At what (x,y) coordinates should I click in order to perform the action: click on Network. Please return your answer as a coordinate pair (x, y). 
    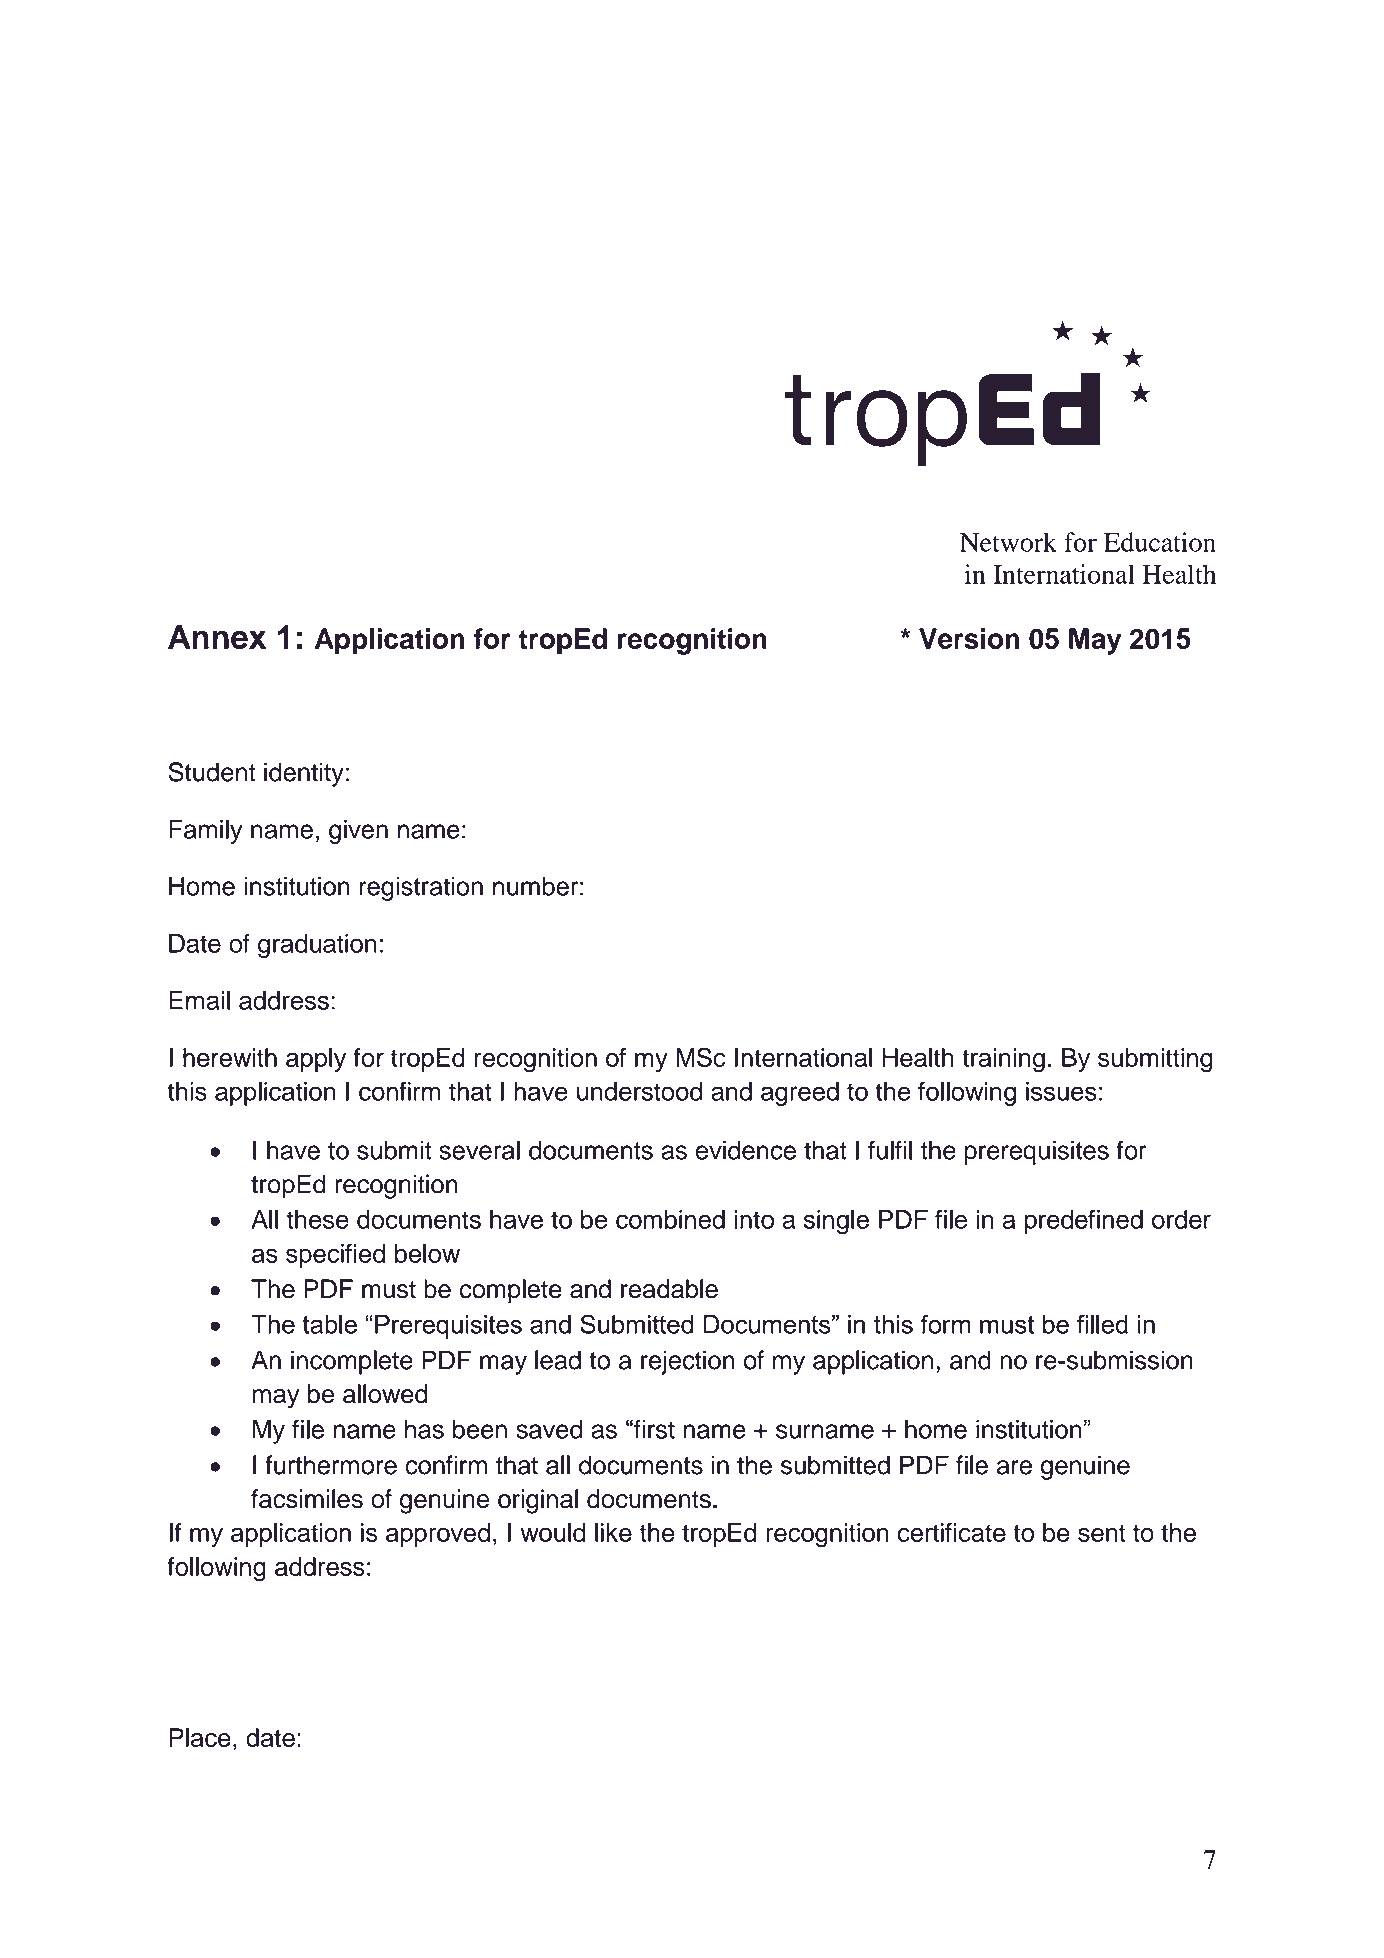
    Looking at the image, I should click on (1008, 542).
